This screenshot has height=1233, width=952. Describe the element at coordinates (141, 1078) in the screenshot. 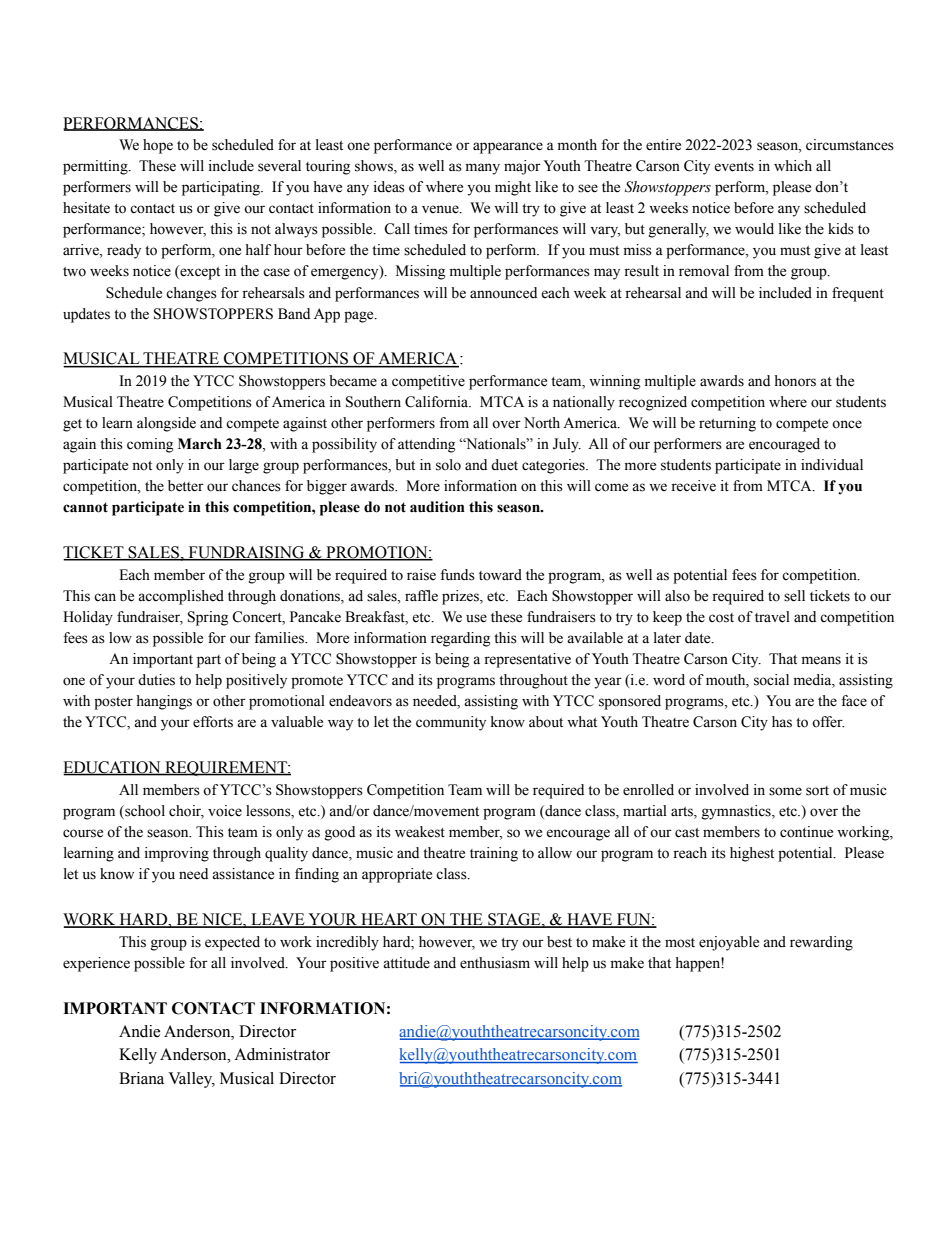

I see `Briana` at that location.
